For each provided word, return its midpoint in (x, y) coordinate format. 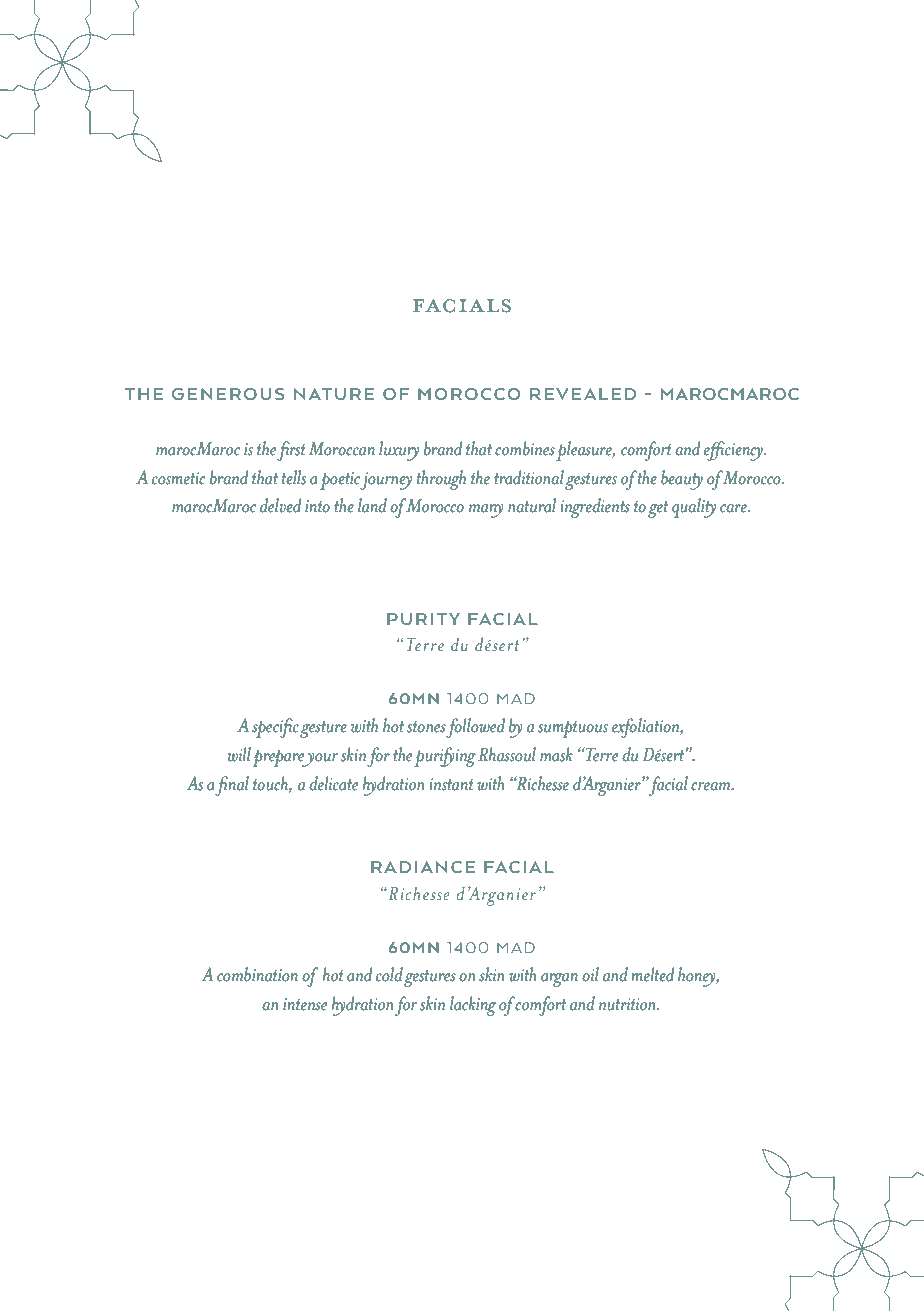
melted (653, 974)
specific (275, 728)
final (232, 786)
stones (426, 727)
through (441, 480)
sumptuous (573, 729)
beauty (682, 480)
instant (452, 784)
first (291, 451)
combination (257, 974)
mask (556, 754)
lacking (473, 1006)
